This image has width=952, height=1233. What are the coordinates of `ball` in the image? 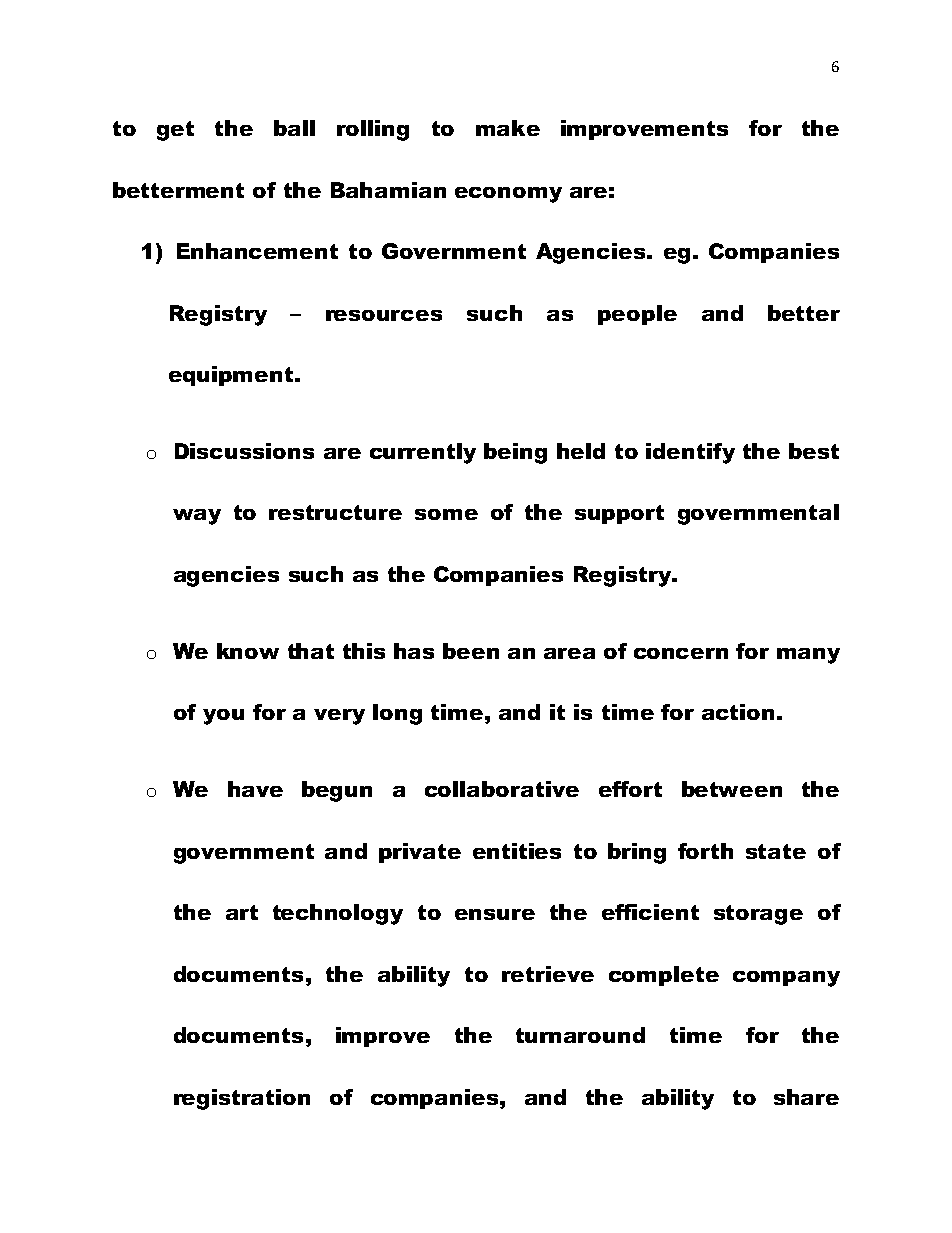 It's located at (294, 128).
